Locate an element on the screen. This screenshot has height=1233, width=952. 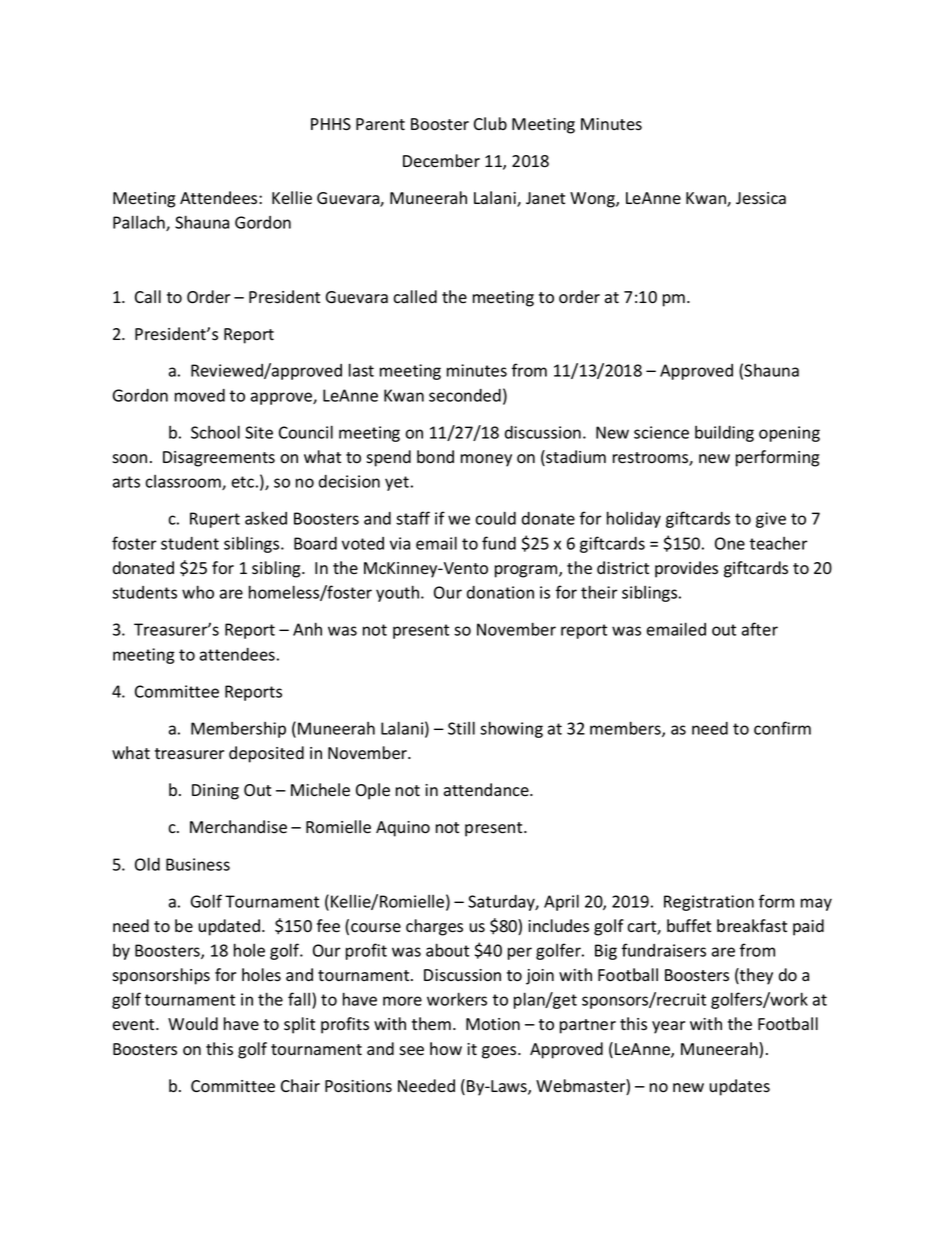
could is located at coordinates (495, 518).
